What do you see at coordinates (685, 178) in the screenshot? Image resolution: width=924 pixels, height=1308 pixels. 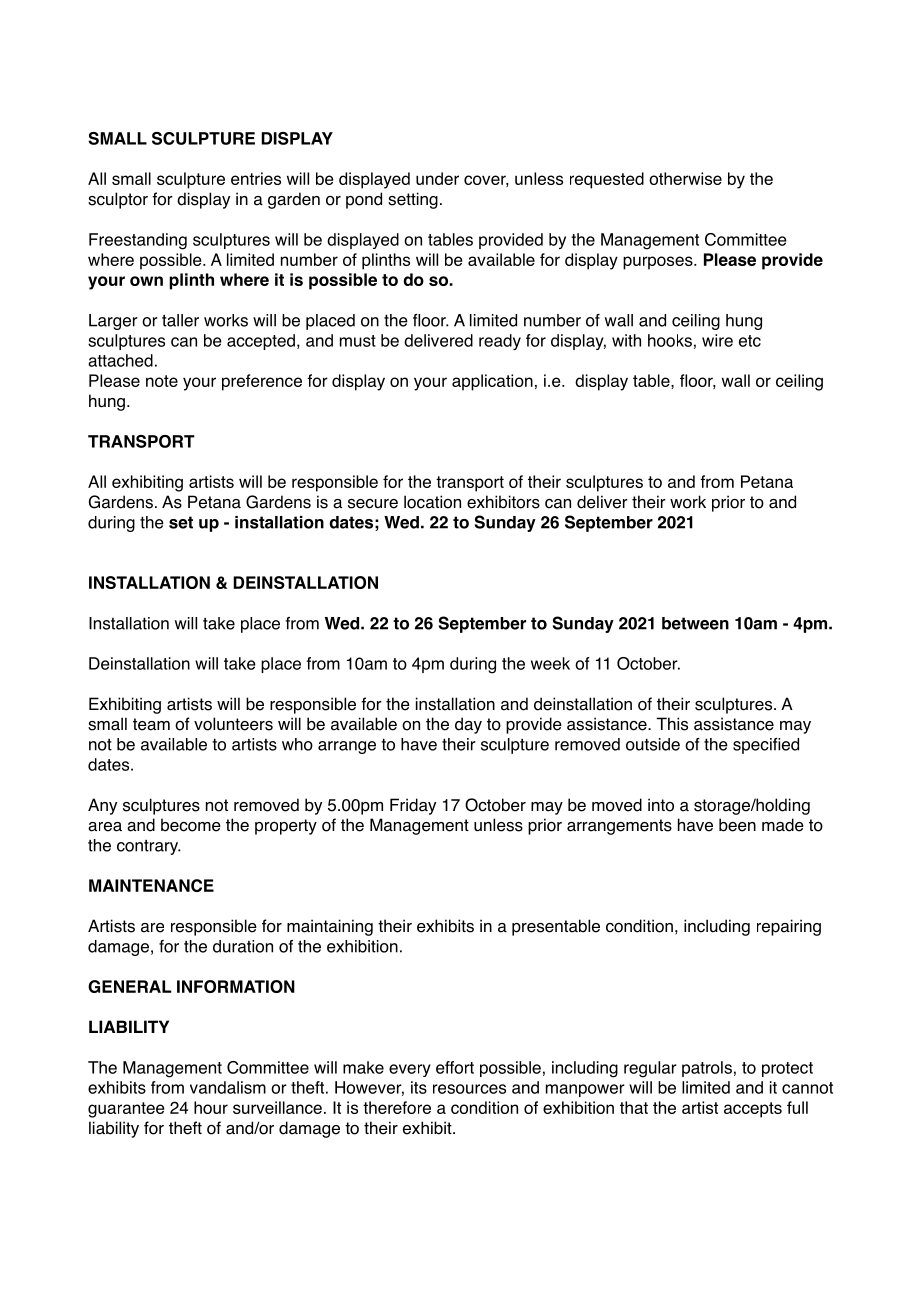 I see `otherwise` at bounding box center [685, 178].
